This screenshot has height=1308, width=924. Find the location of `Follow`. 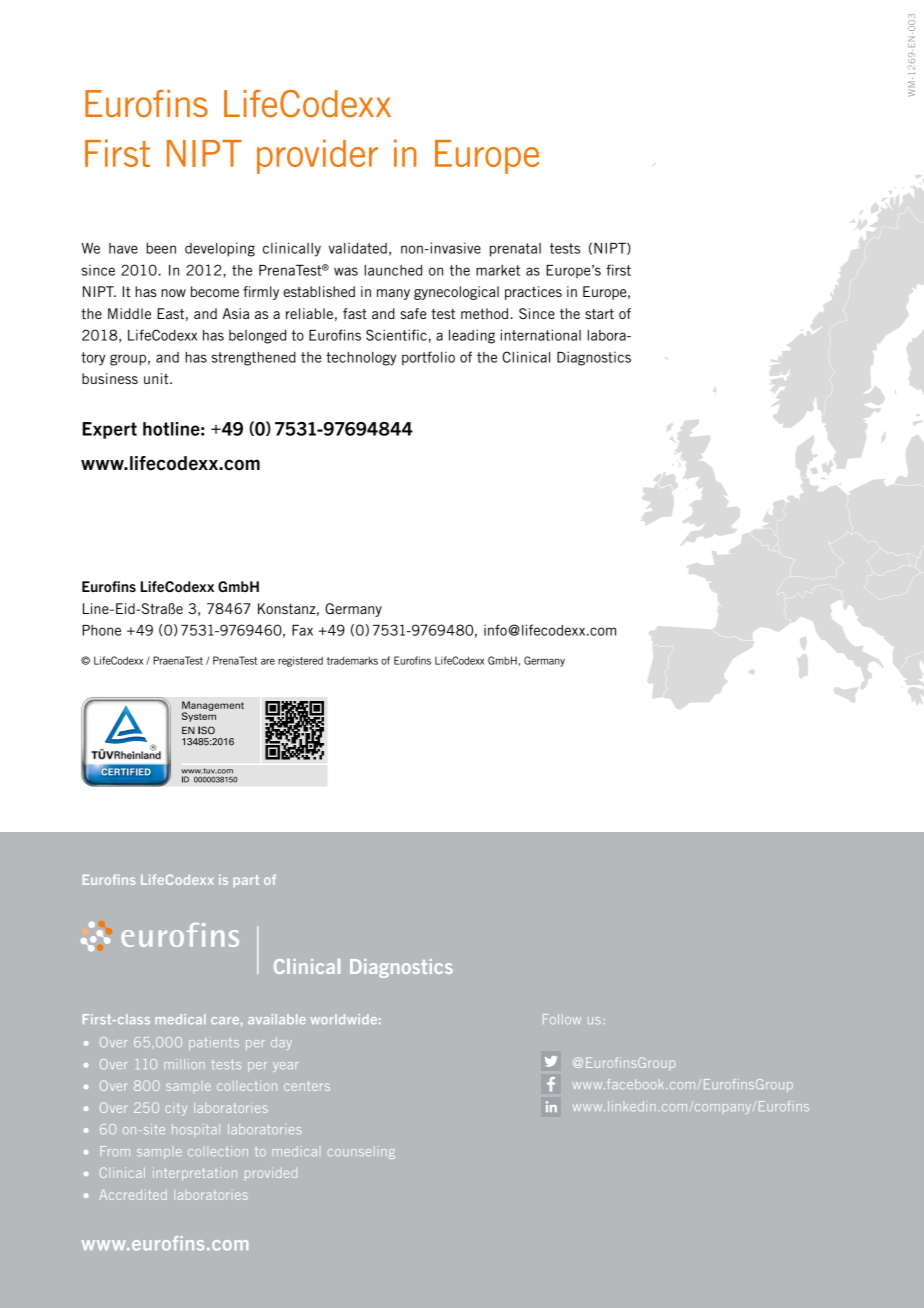

Follow is located at coordinates (562, 1019).
